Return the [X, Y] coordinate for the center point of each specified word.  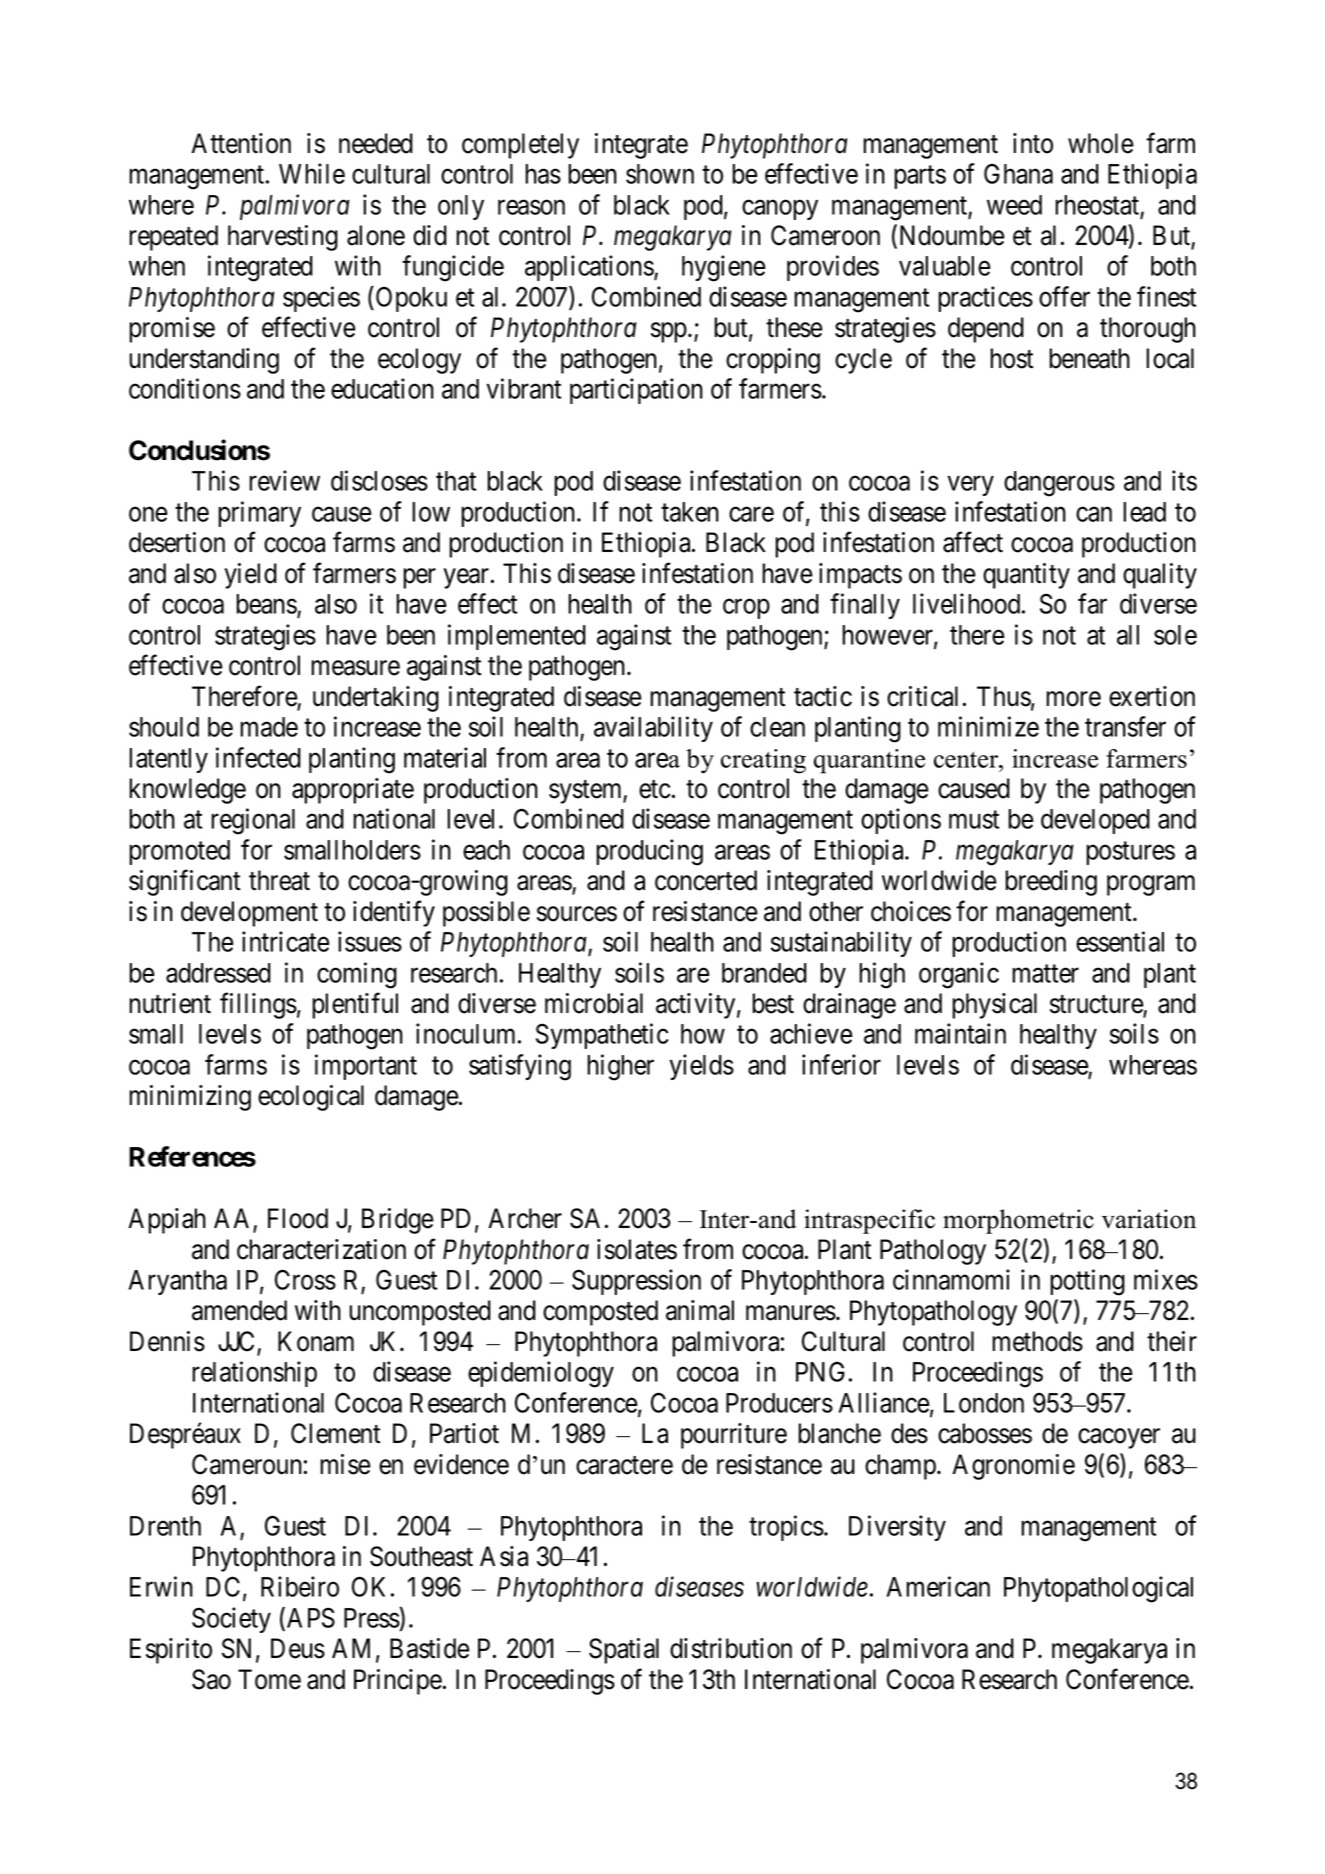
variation [1149, 1219]
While [312, 173]
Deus [298, 1648]
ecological [311, 1098]
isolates [637, 1249]
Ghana [1018, 173]
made [269, 727]
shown [660, 174]
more [1073, 699]
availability [653, 729]
